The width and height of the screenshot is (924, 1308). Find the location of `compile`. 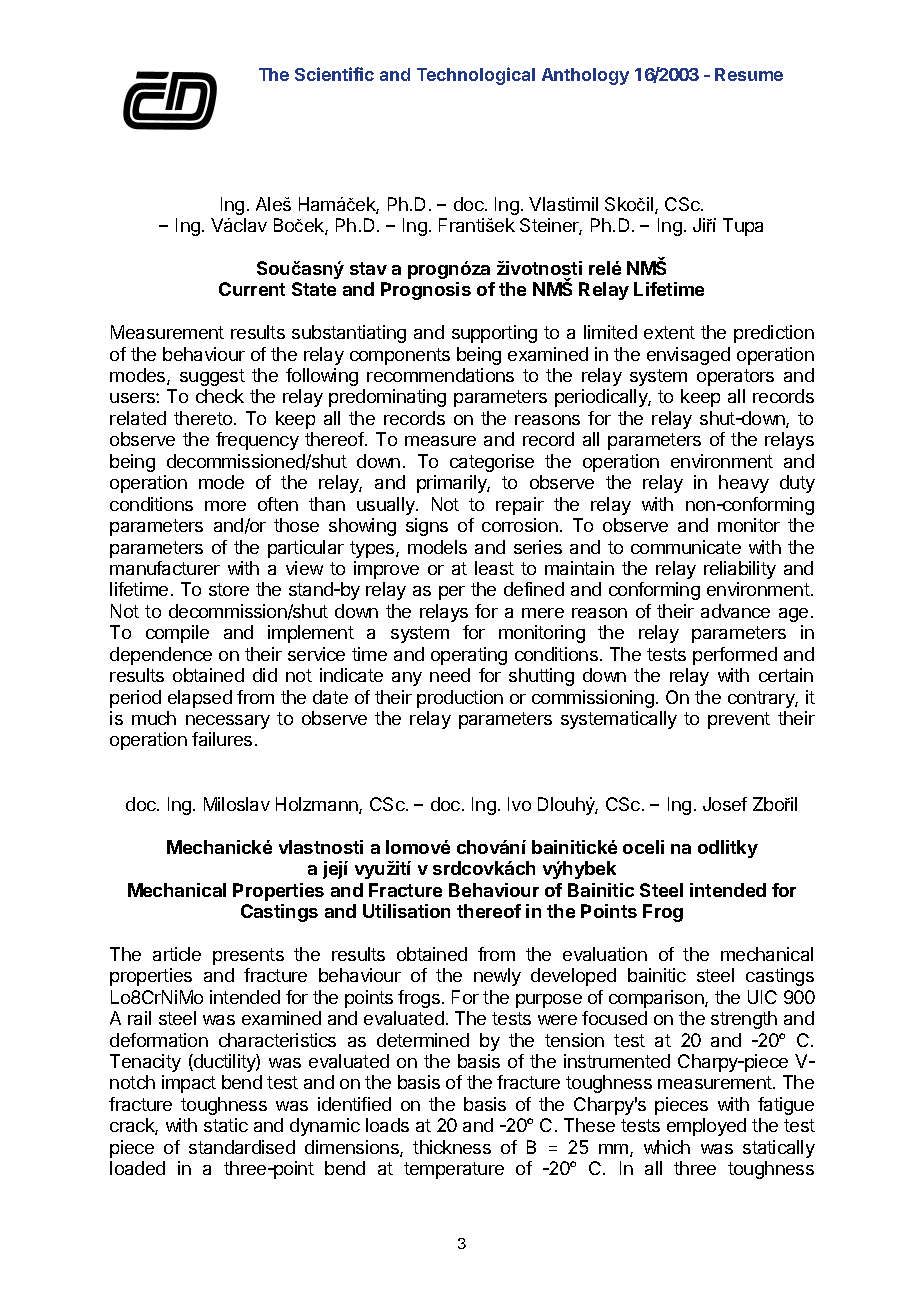

compile is located at coordinates (177, 634).
